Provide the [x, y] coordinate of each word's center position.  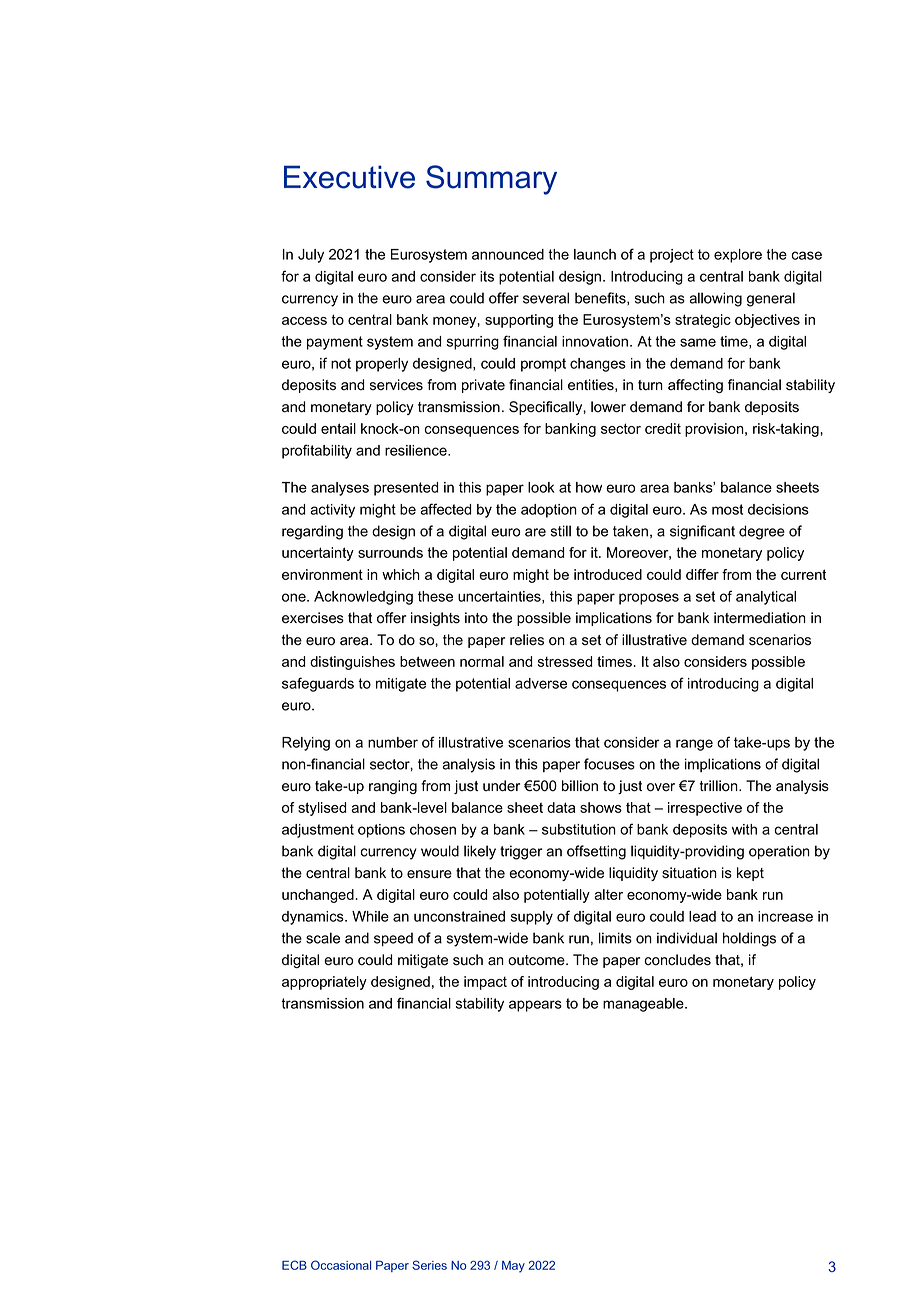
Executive [349, 177]
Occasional [341, 1265]
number [393, 742]
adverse [541, 683]
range [694, 745]
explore [738, 256]
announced [508, 254]
